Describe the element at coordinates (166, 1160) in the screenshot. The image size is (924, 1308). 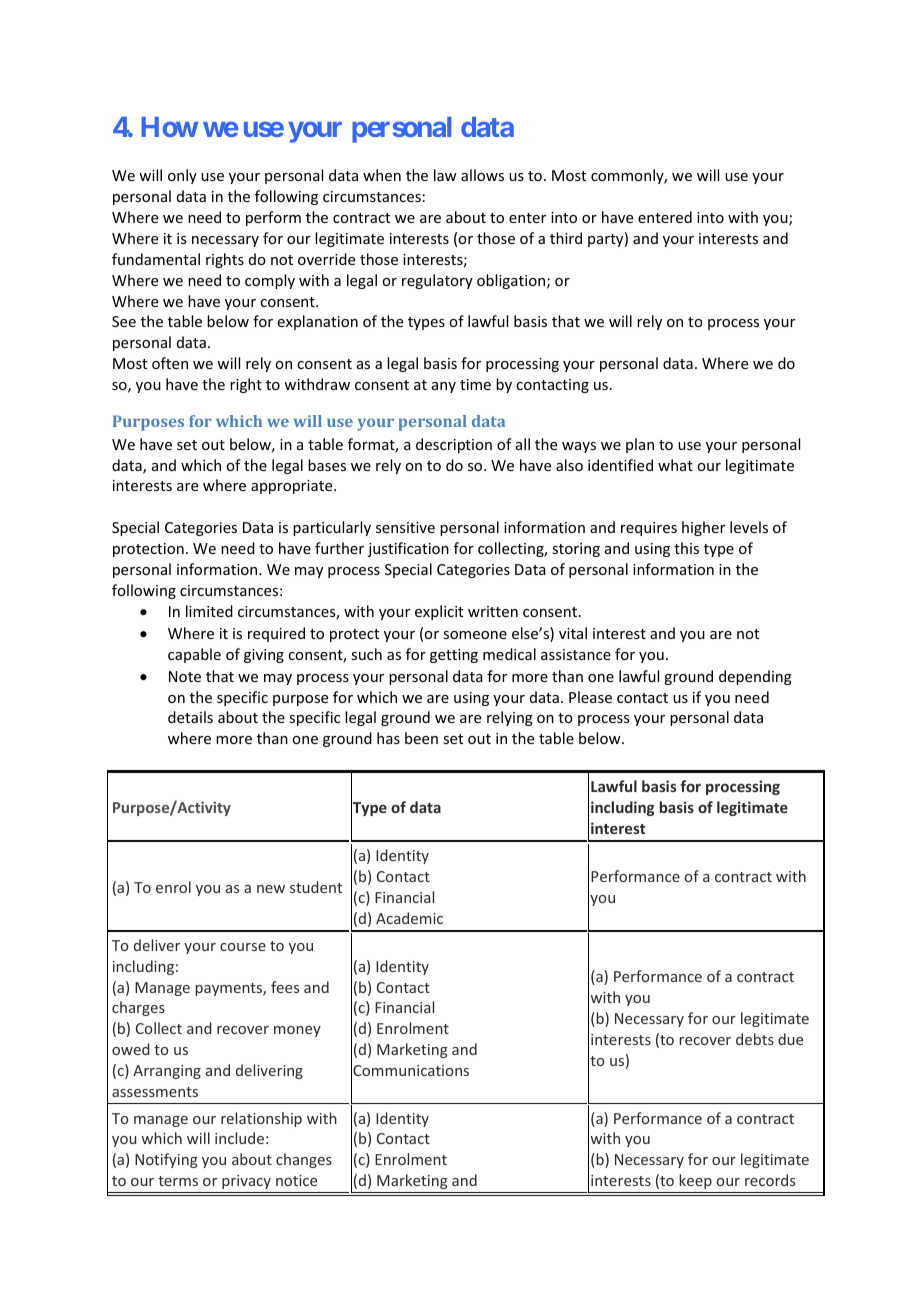
I see `Notifying` at that location.
